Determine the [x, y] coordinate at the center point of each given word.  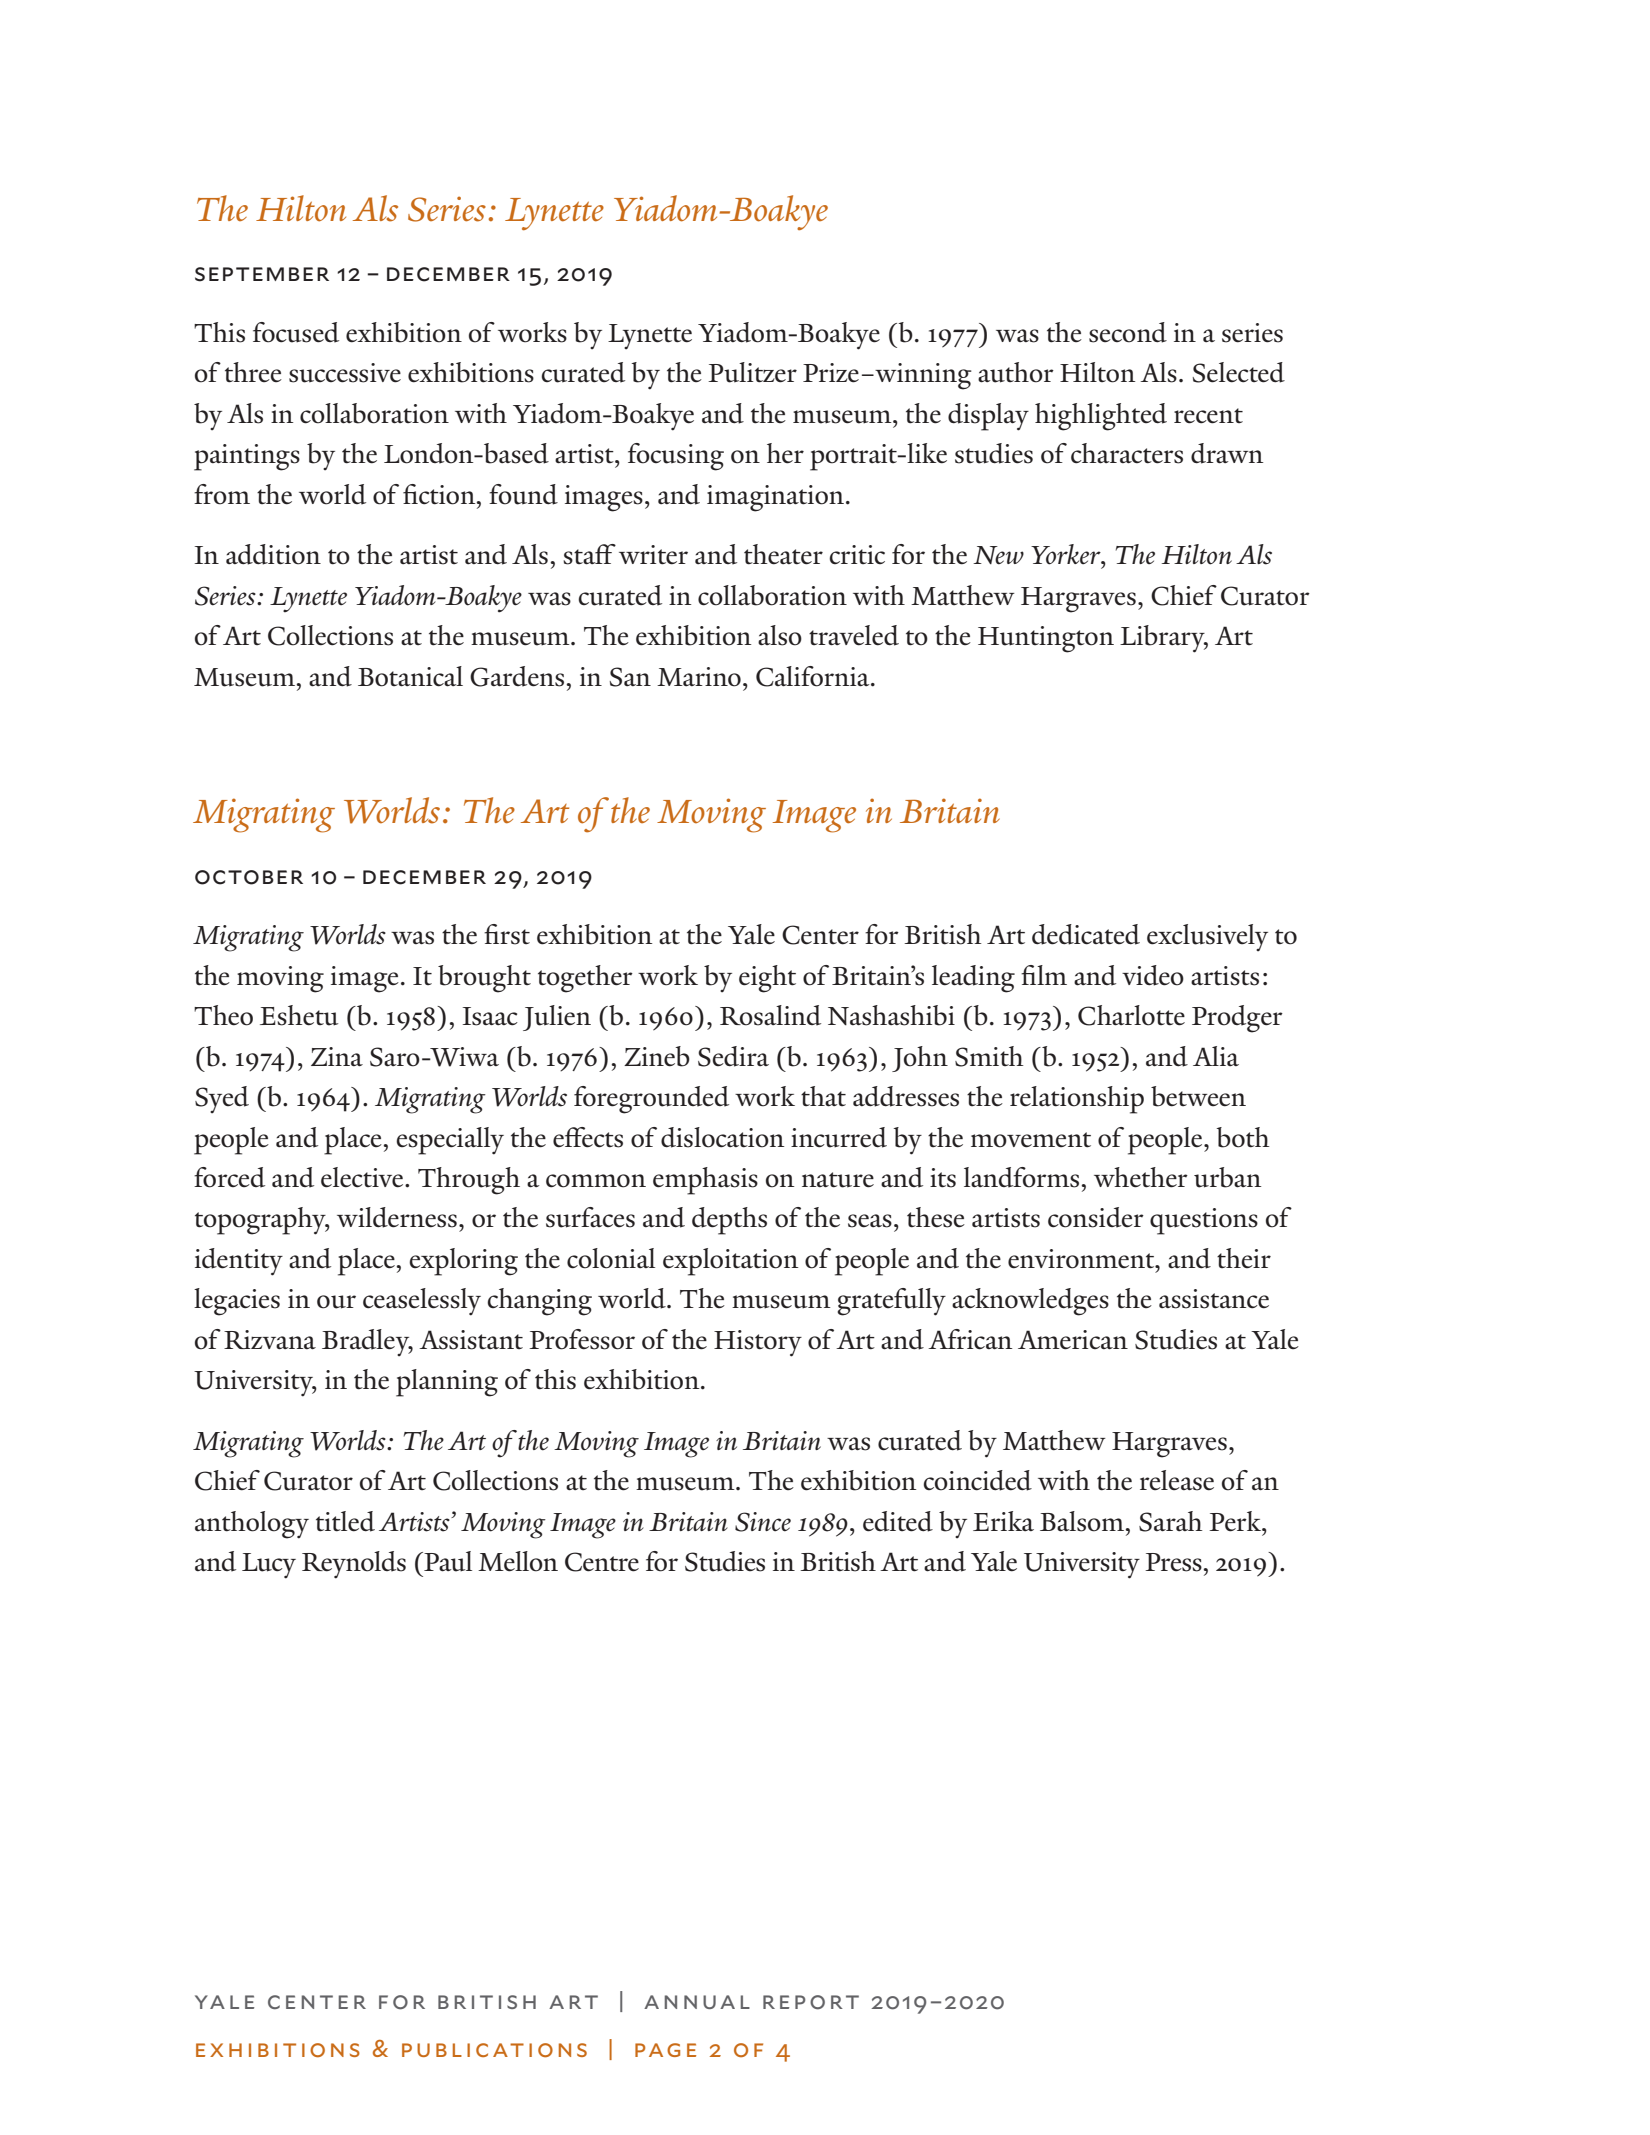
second [1128, 332]
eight [767, 979]
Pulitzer [752, 372]
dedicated [1086, 934]
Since [763, 1522]
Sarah [1171, 1521]
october [249, 877]
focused [296, 332]
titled [345, 1521]
